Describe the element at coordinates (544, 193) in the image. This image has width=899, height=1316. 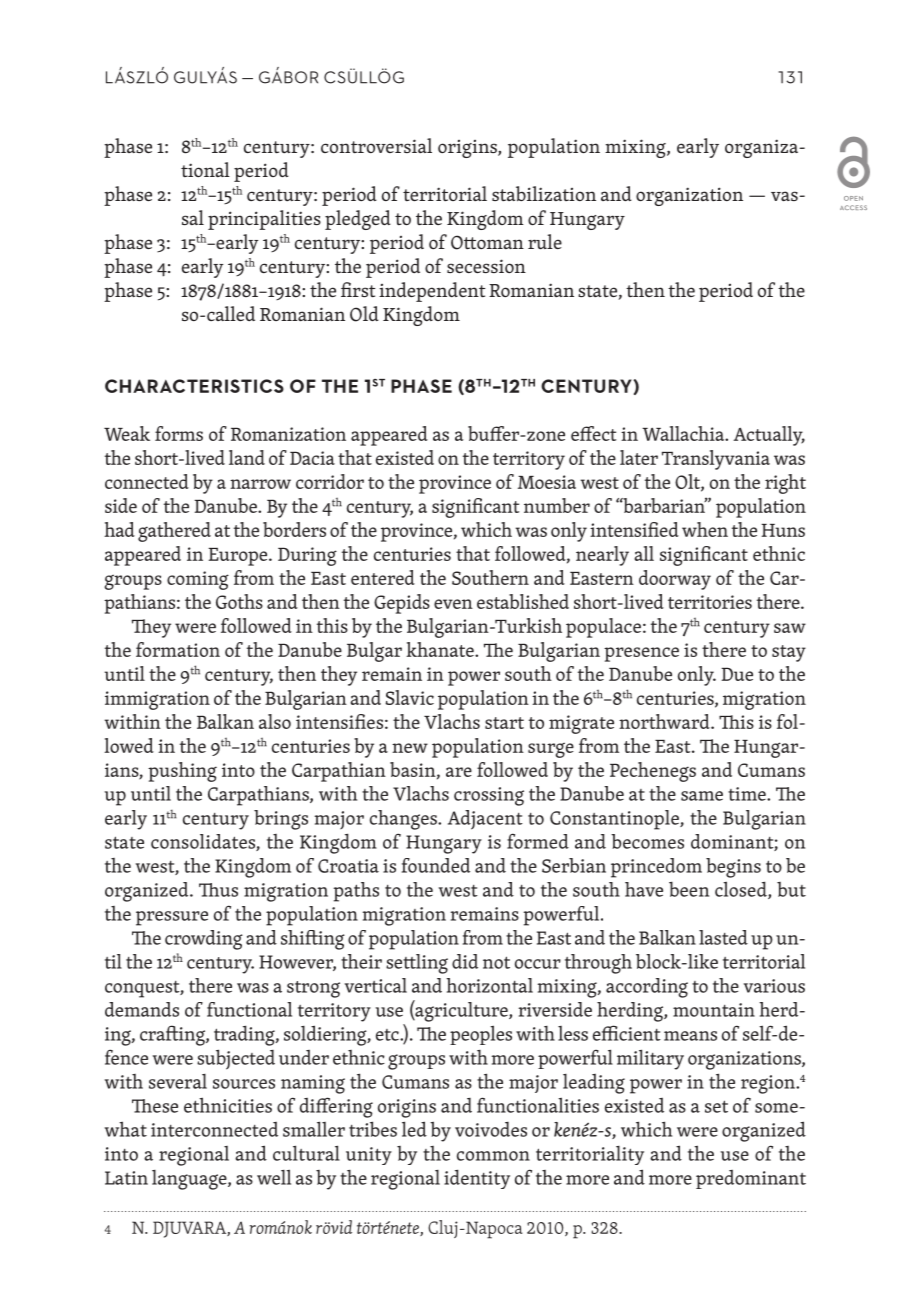
I see `stabilization` at that location.
